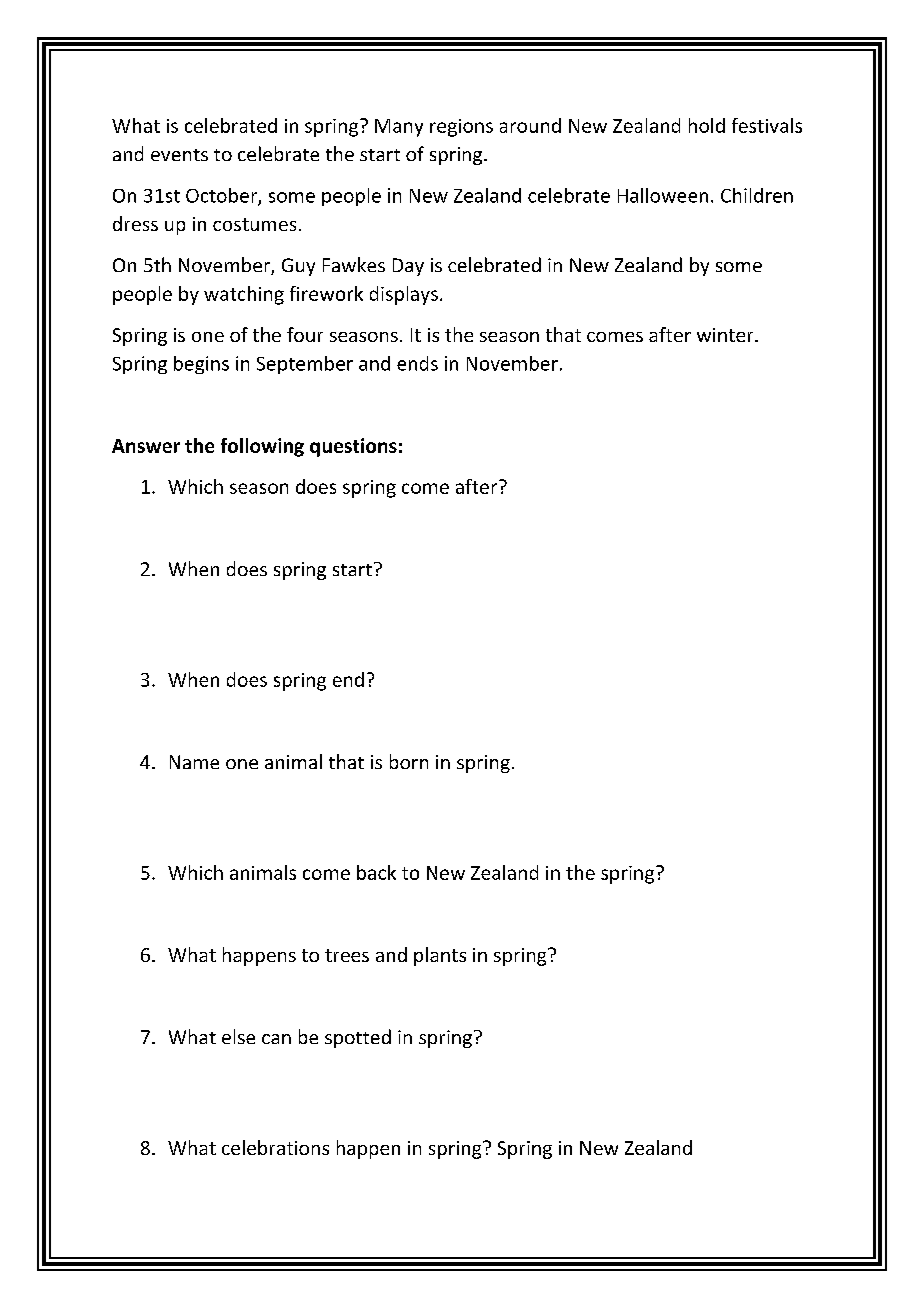 This screenshot has height=1308, width=924. I want to click on plants, so click(440, 956).
